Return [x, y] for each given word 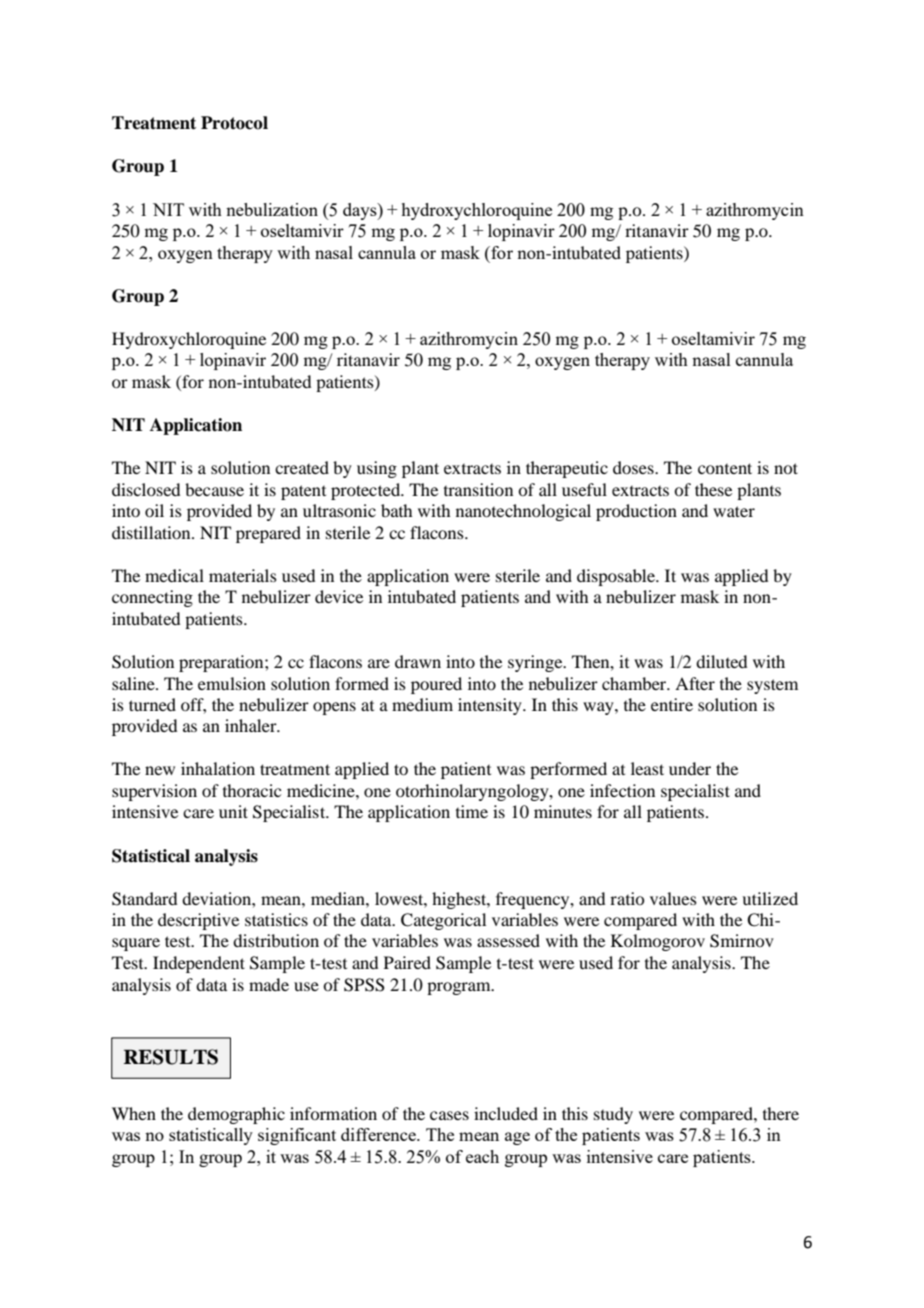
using [377, 469]
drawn [418, 661]
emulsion [232, 683]
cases [449, 1115]
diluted [721, 661]
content [725, 468]
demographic [236, 1115]
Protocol [234, 123]
